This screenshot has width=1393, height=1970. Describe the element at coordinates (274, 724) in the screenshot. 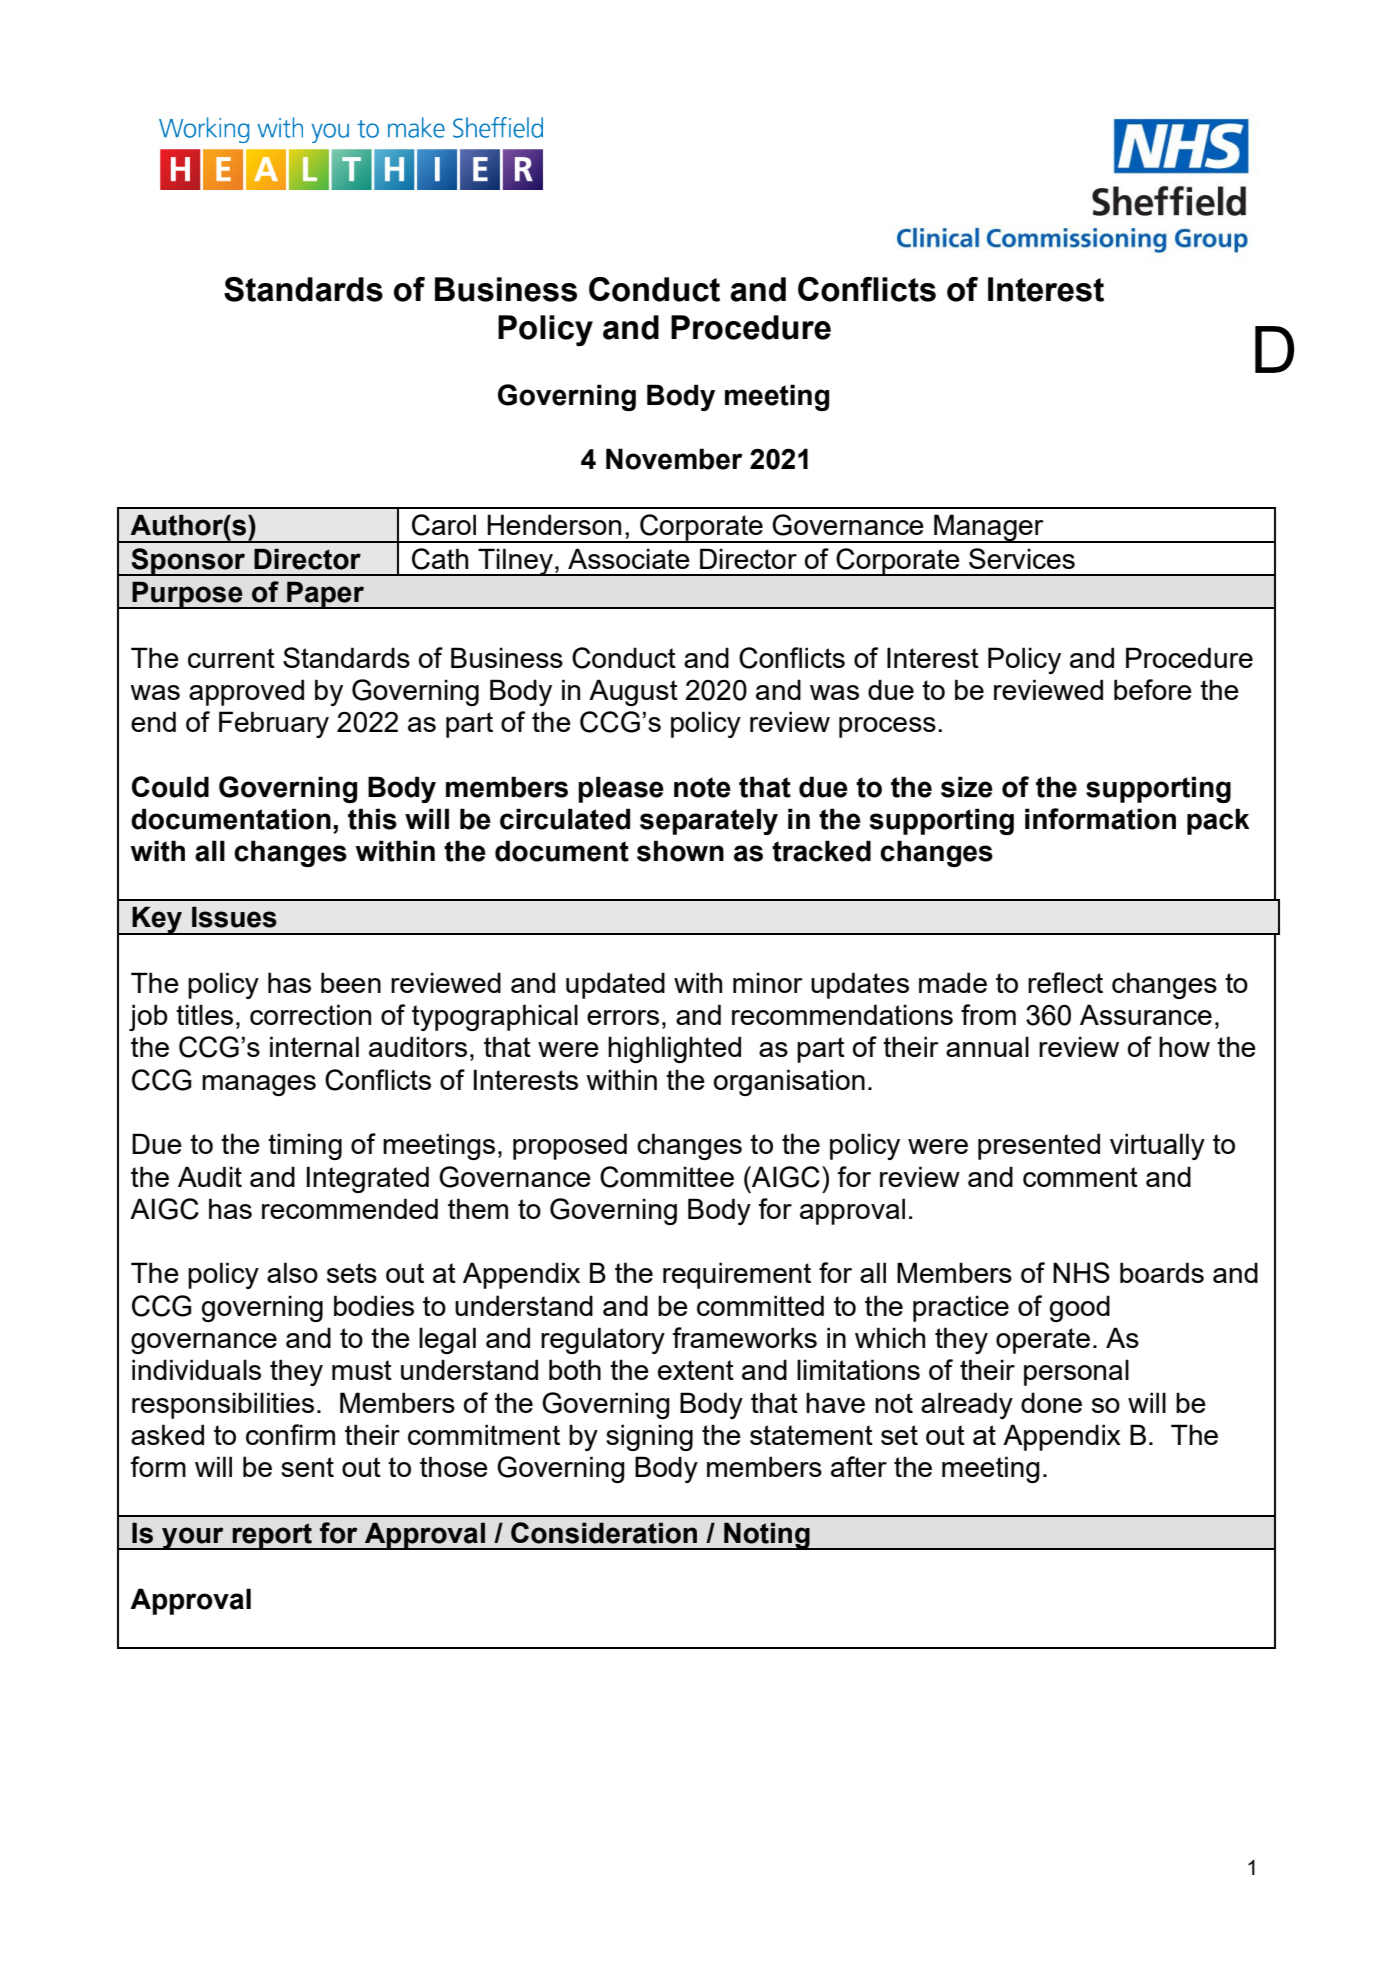

I see `February` at that location.
